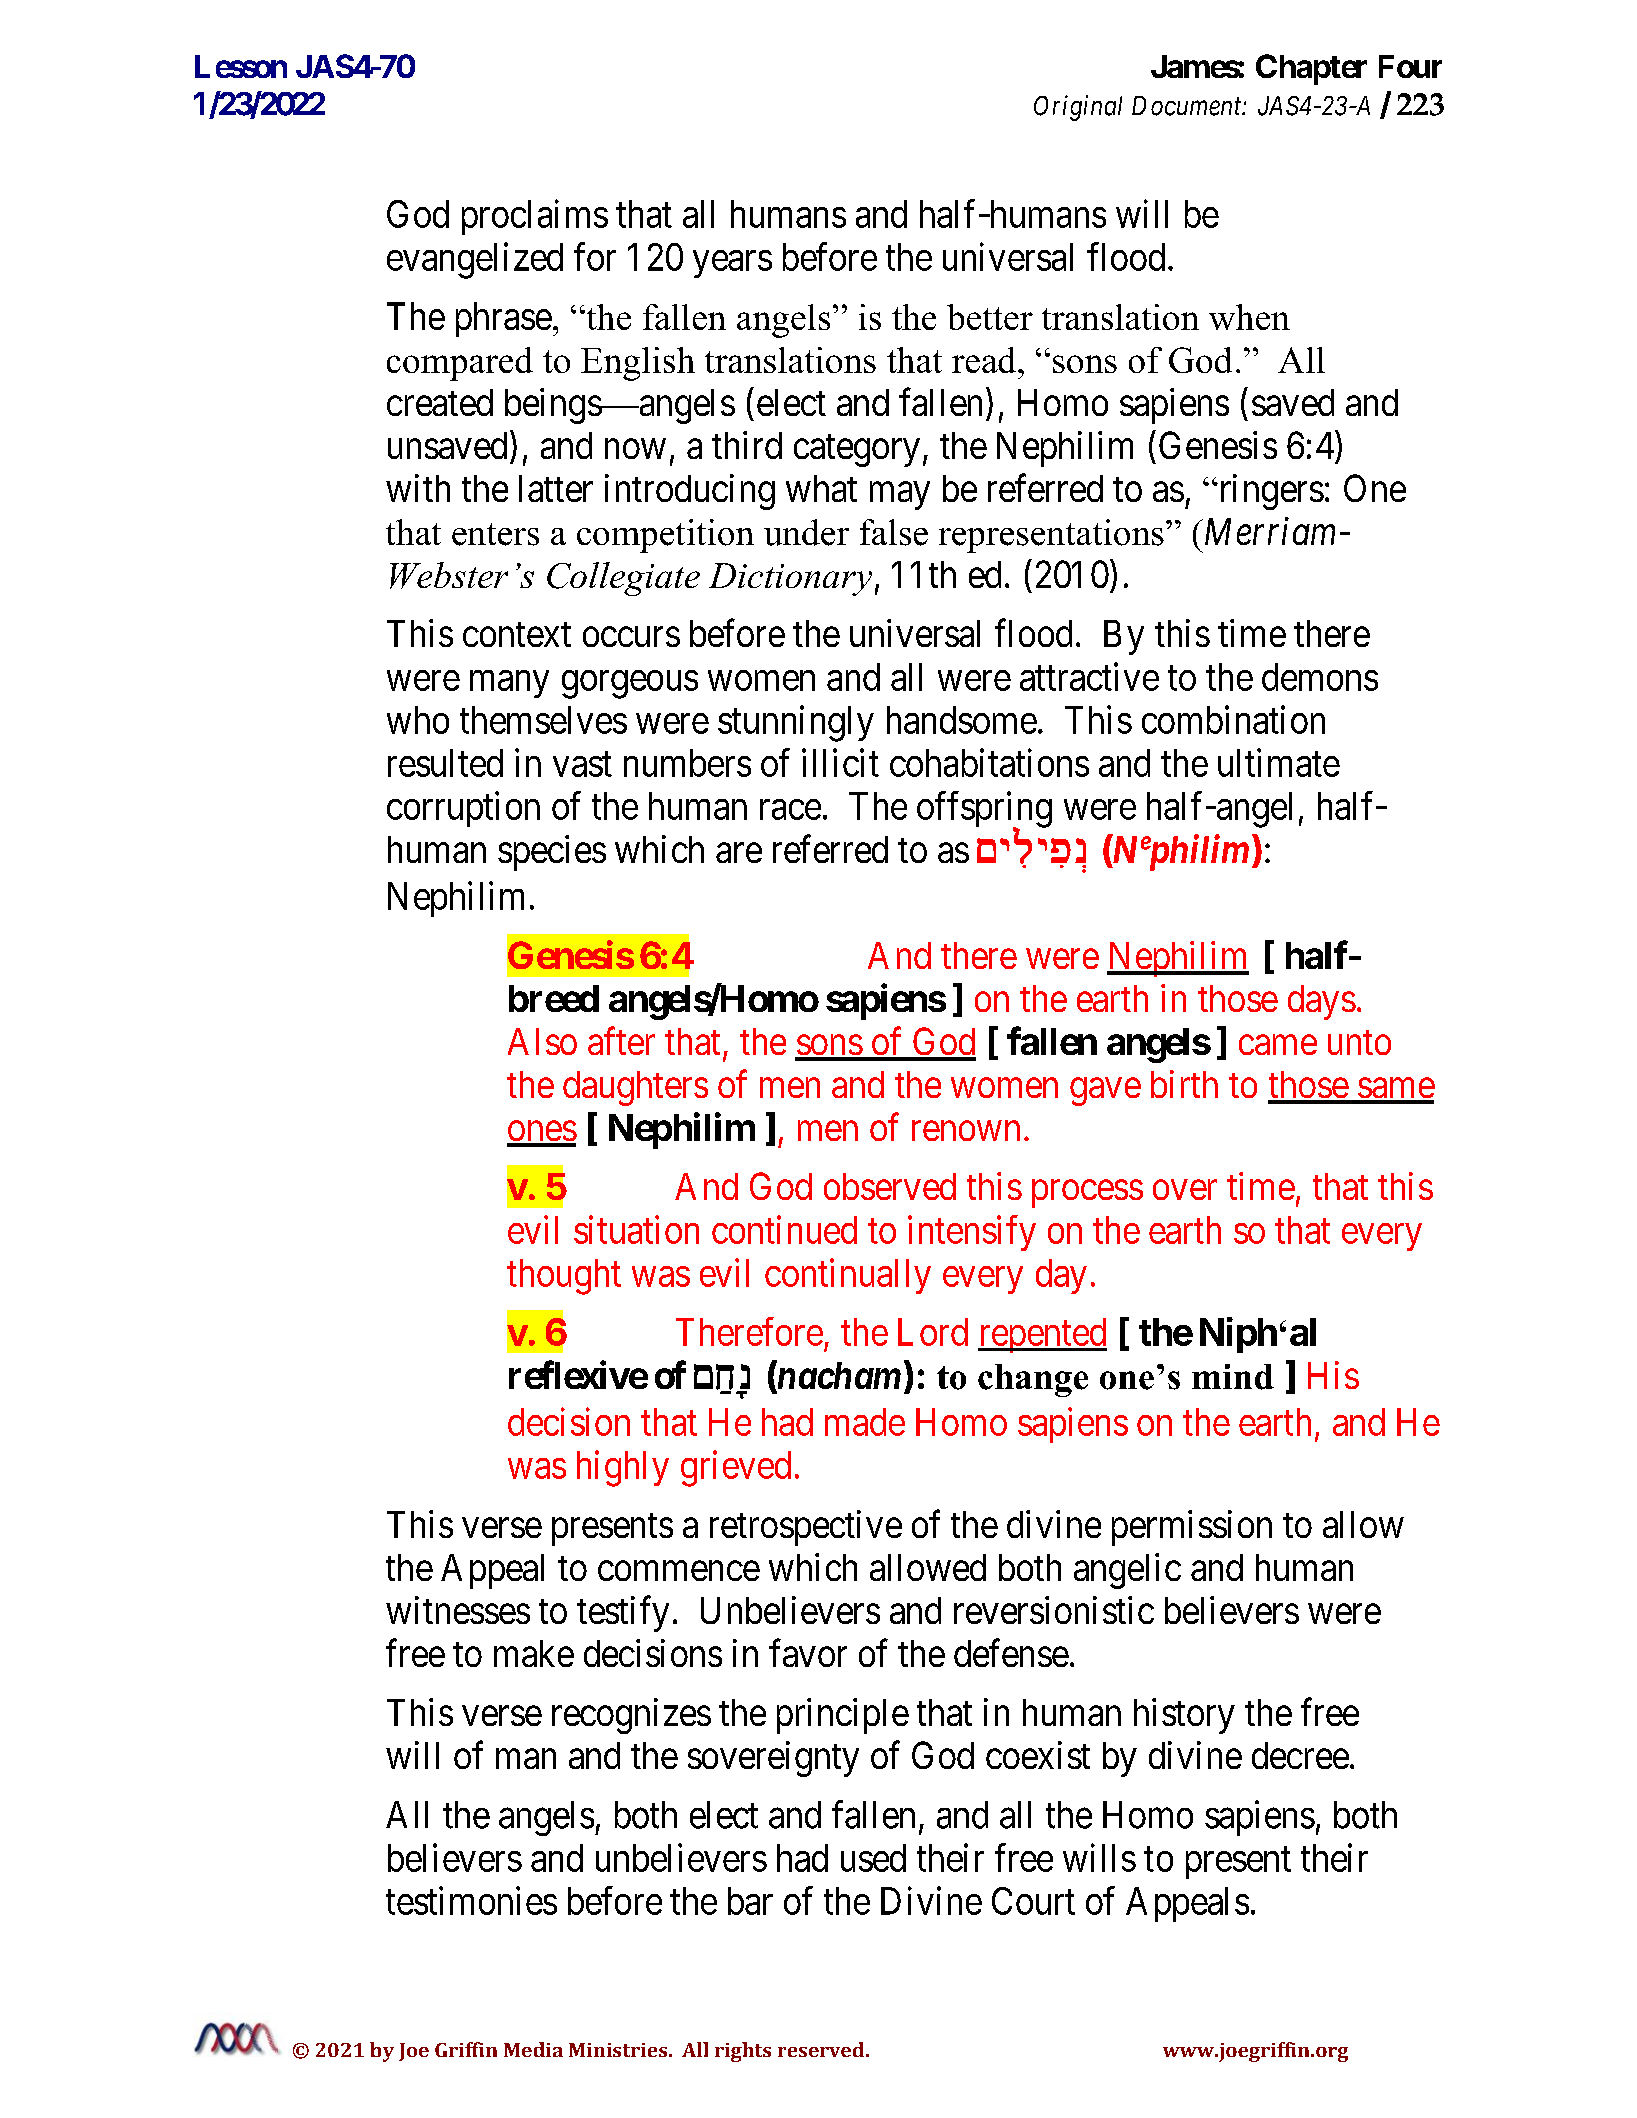 The image size is (1637, 2118). What do you see at coordinates (890, 1186) in the screenshot?
I see `observed` at bounding box center [890, 1186].
